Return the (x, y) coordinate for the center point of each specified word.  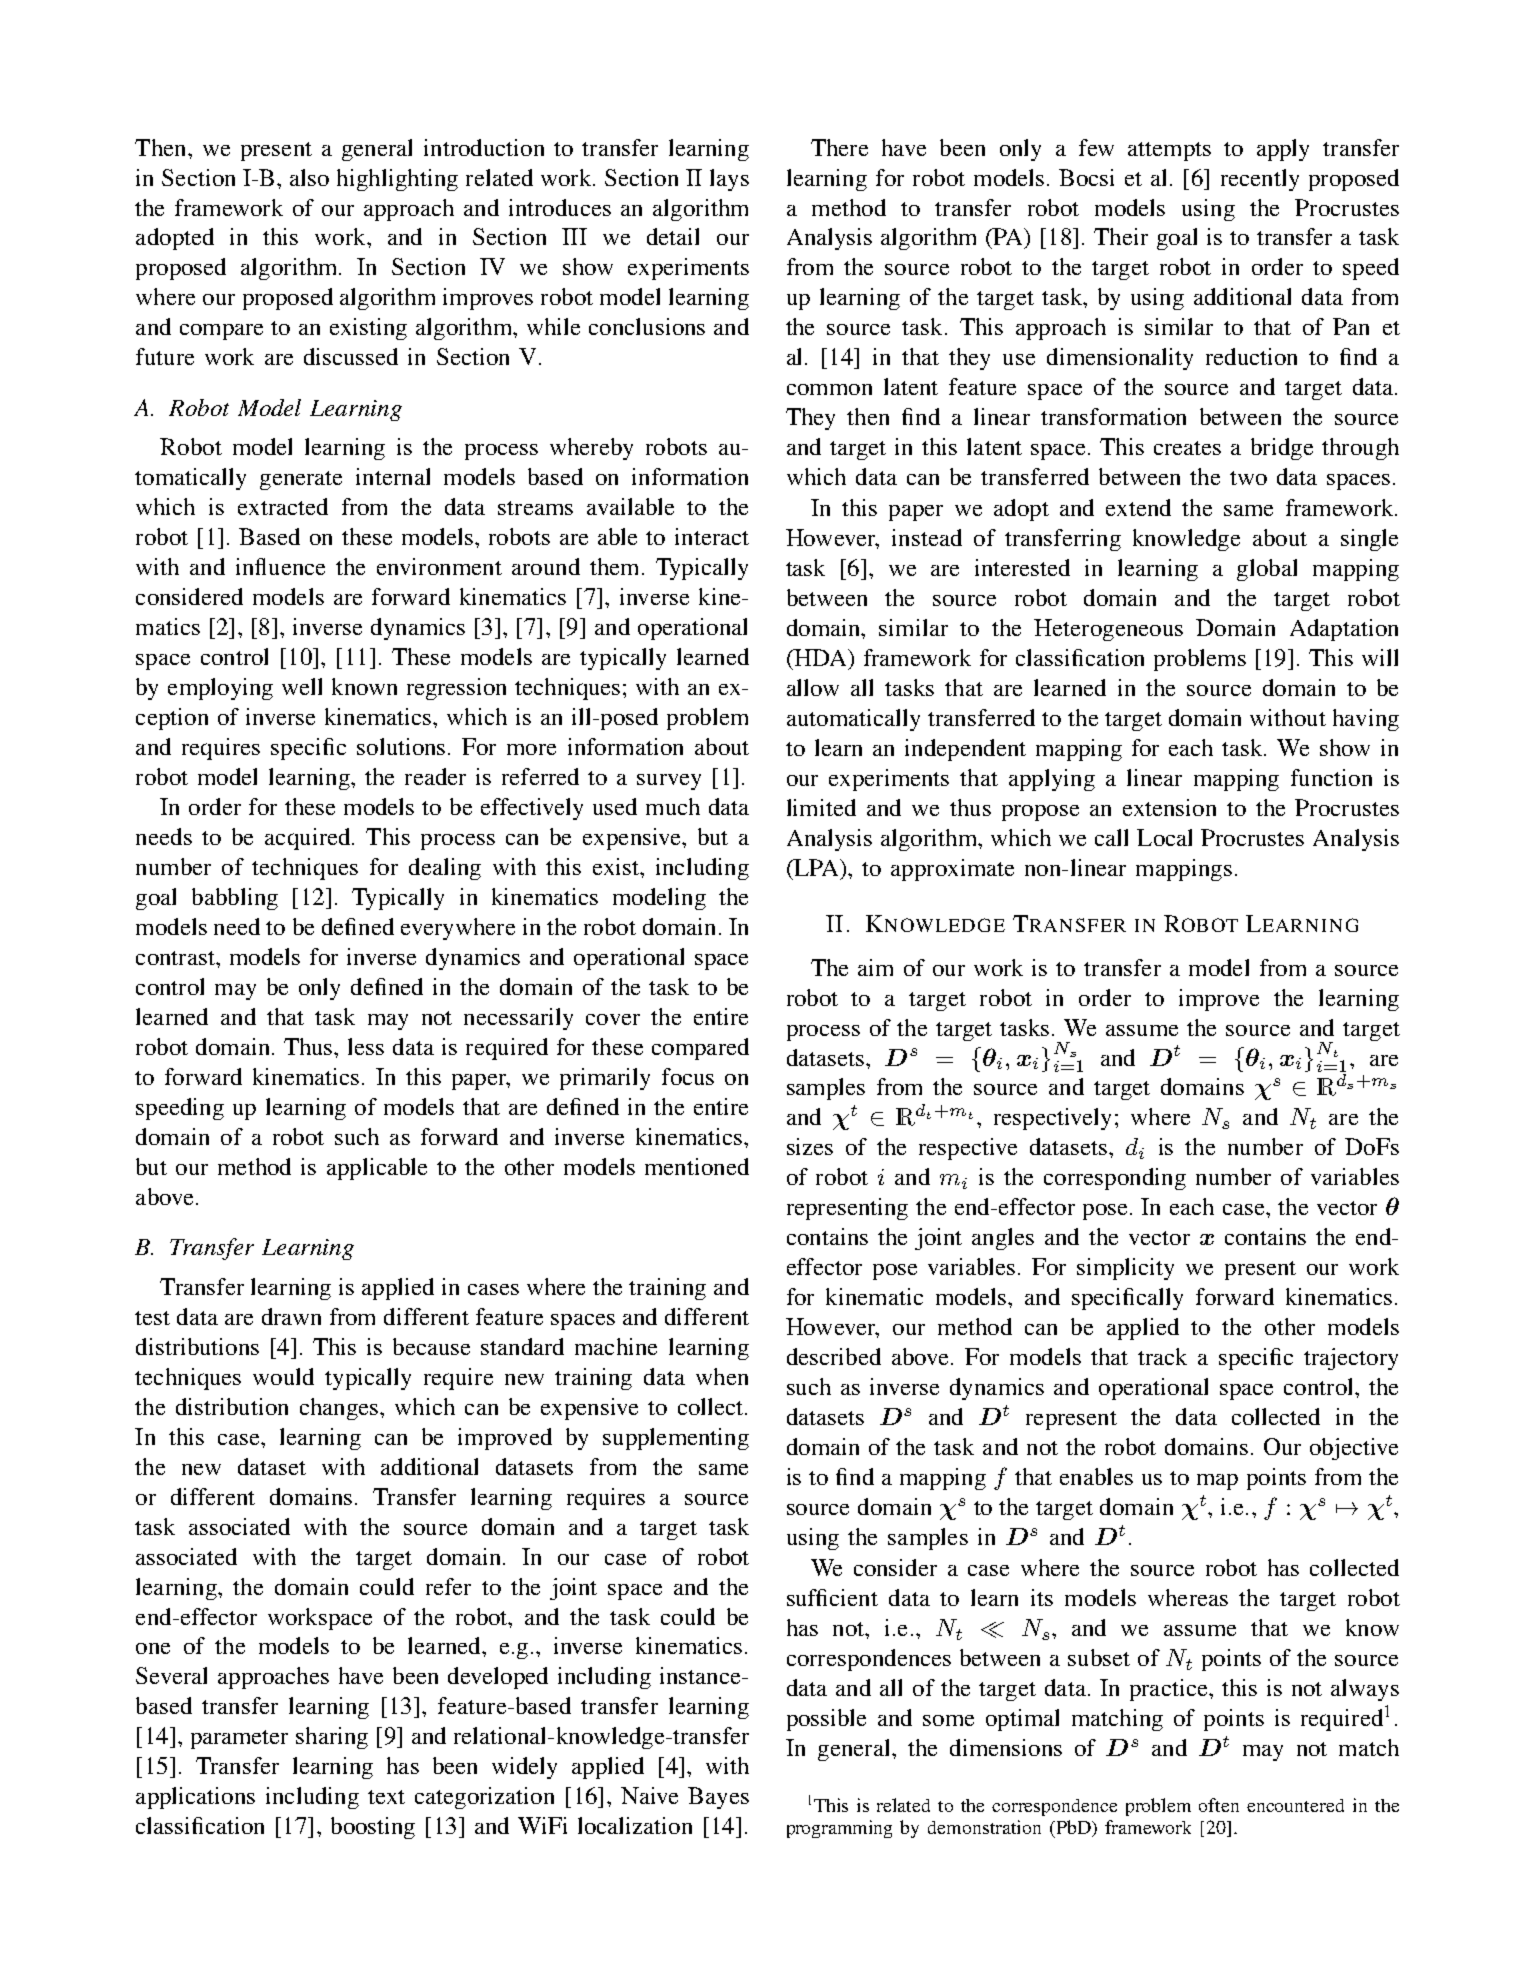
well (302, 686)
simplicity (1125, 1269)
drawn (291, 1316)
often (1219, 1805)
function (1331, 777)
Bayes (718, 1798)
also (309, 177)
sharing (332, 1738)
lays (729, 180)
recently (1260, 180)
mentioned (697, 1166)
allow (813, 687)
